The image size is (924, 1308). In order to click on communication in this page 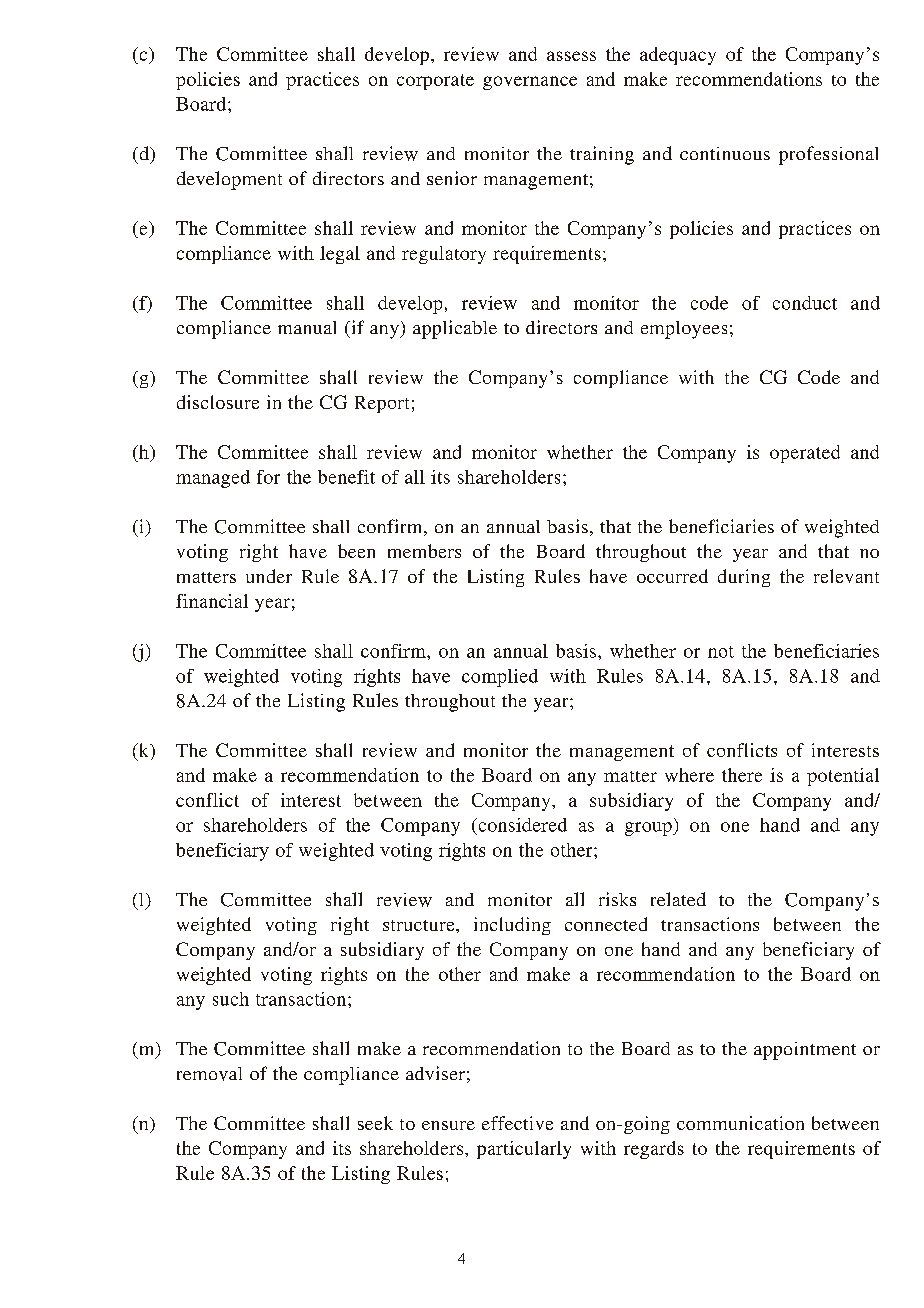, I will do `click(740, 1123)`.
